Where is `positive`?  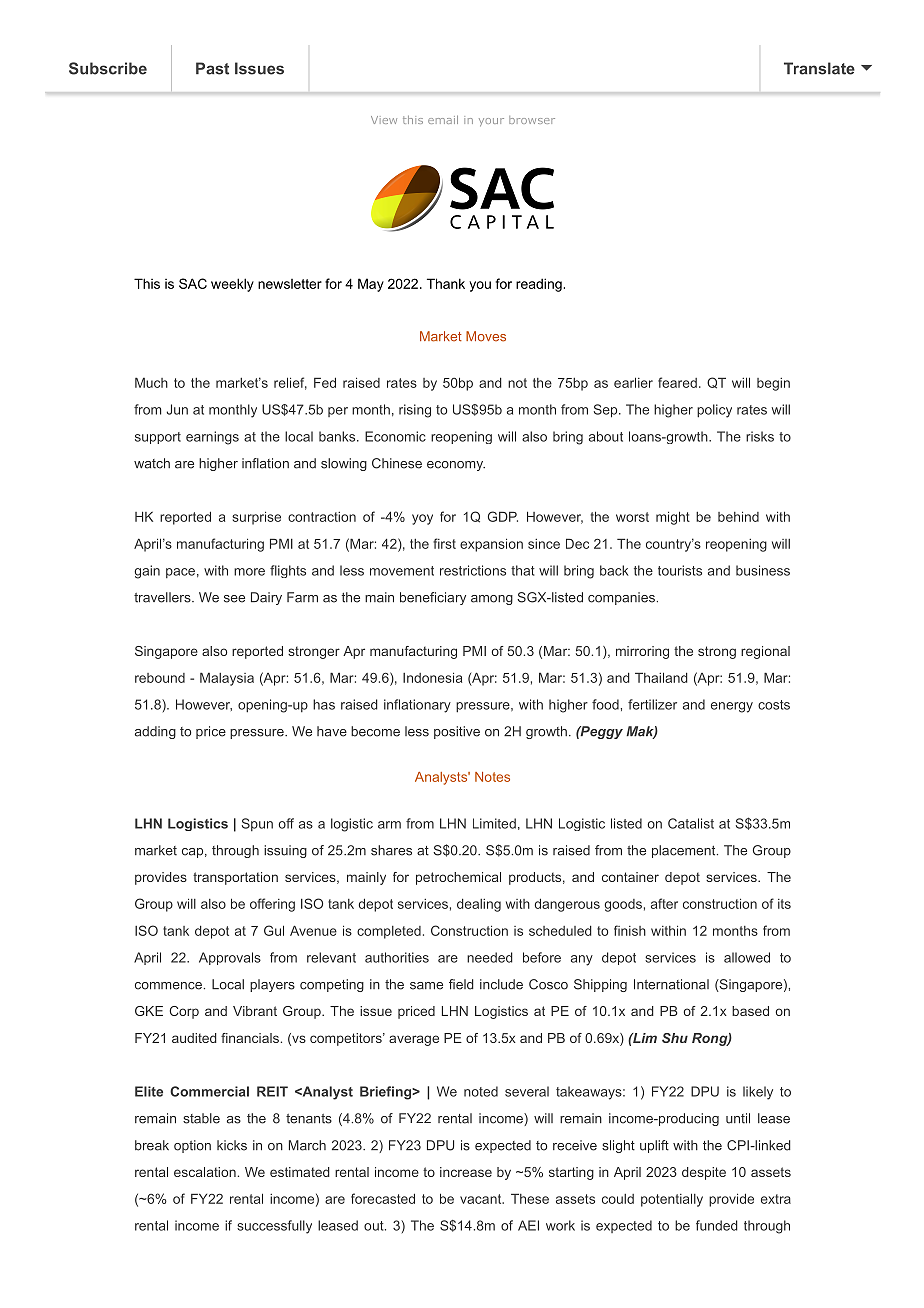 positive is located at coordinates (457, 732).
